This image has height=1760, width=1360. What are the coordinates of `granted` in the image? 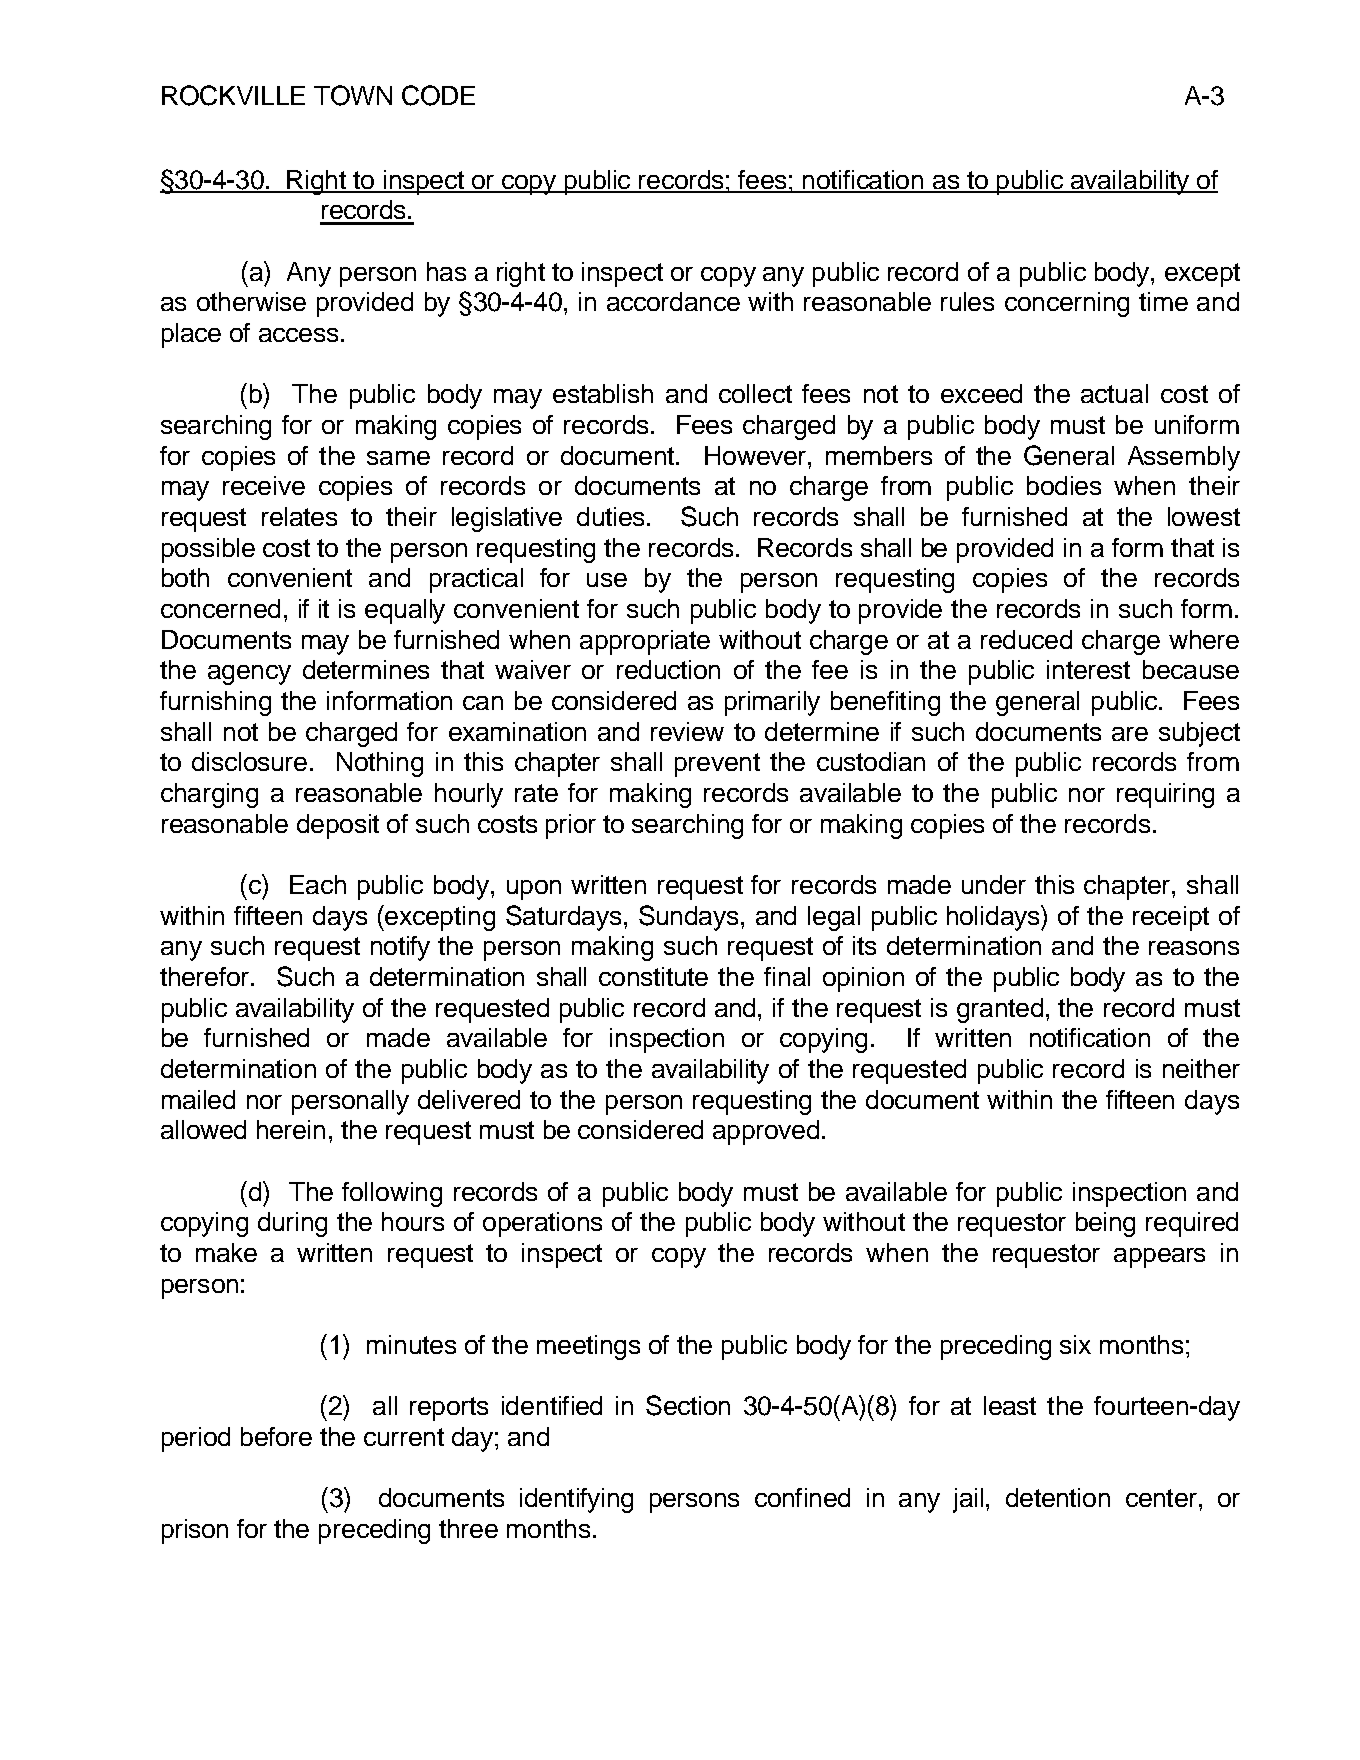 It's located at (1000, 1010).
